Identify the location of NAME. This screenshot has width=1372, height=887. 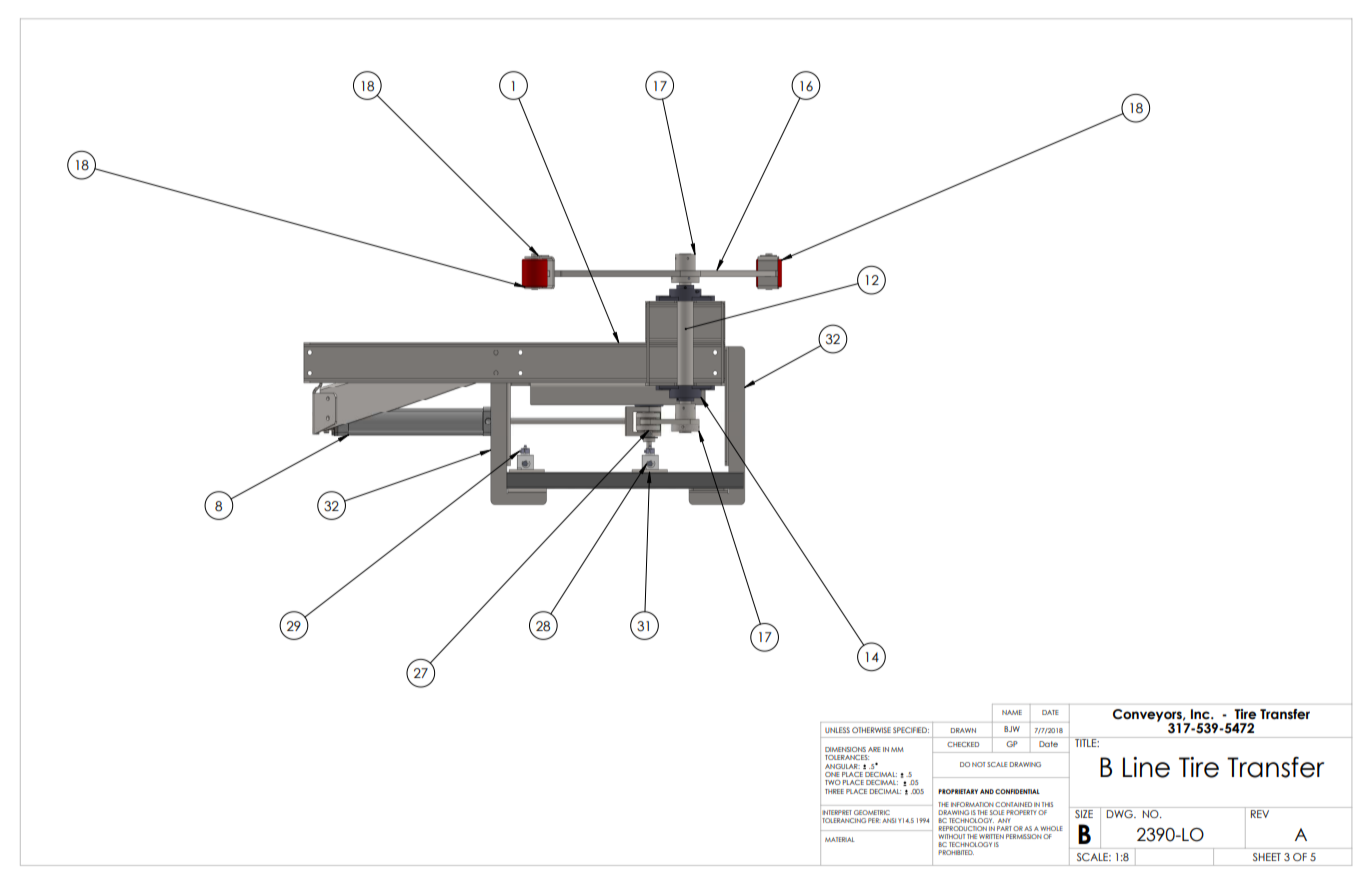
(1012, 712).
